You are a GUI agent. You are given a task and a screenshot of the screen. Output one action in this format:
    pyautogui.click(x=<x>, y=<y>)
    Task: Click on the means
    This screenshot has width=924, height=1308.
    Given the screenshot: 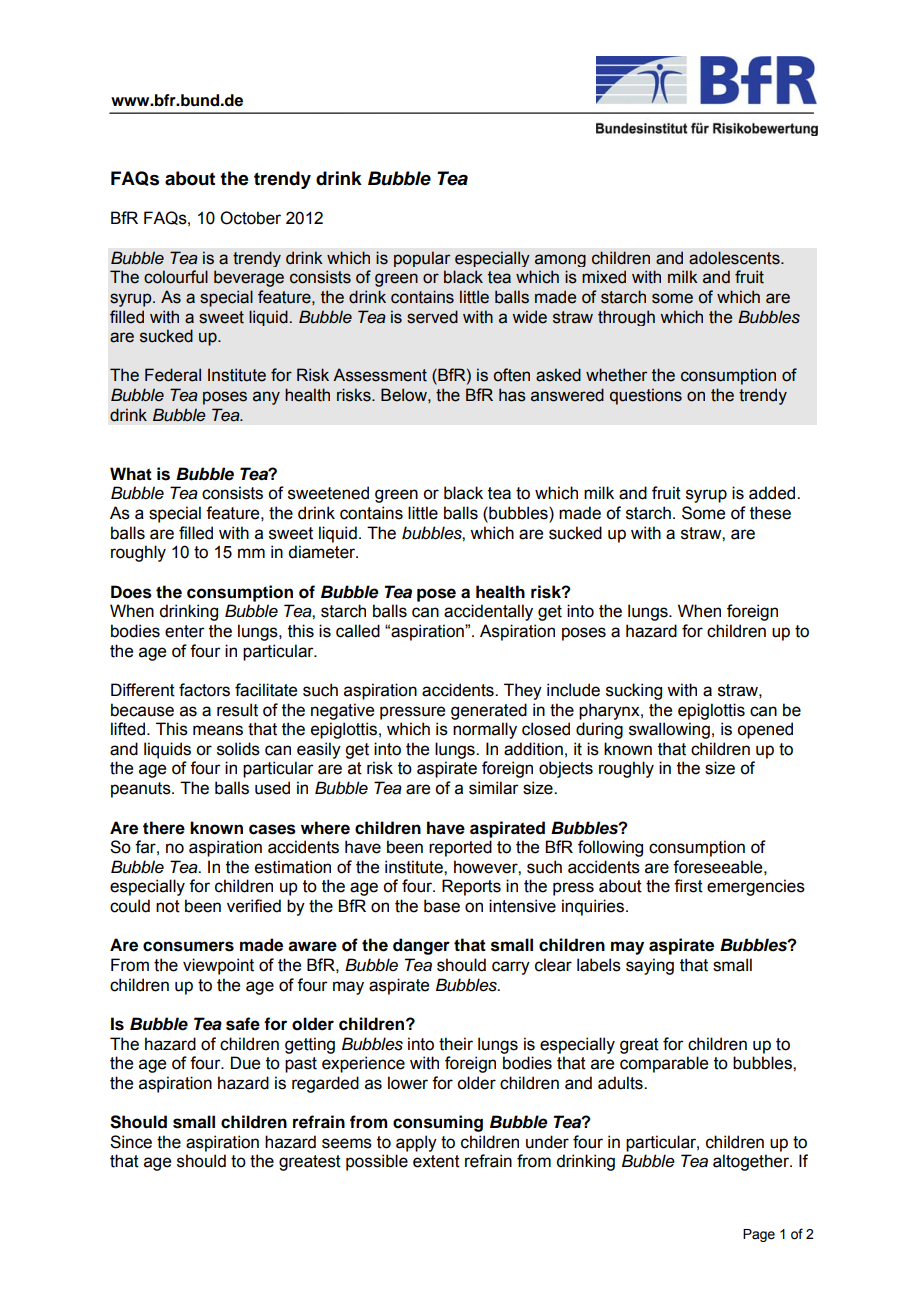 What is the action you would take?
    pyautogui.click(x=218, y=730)
